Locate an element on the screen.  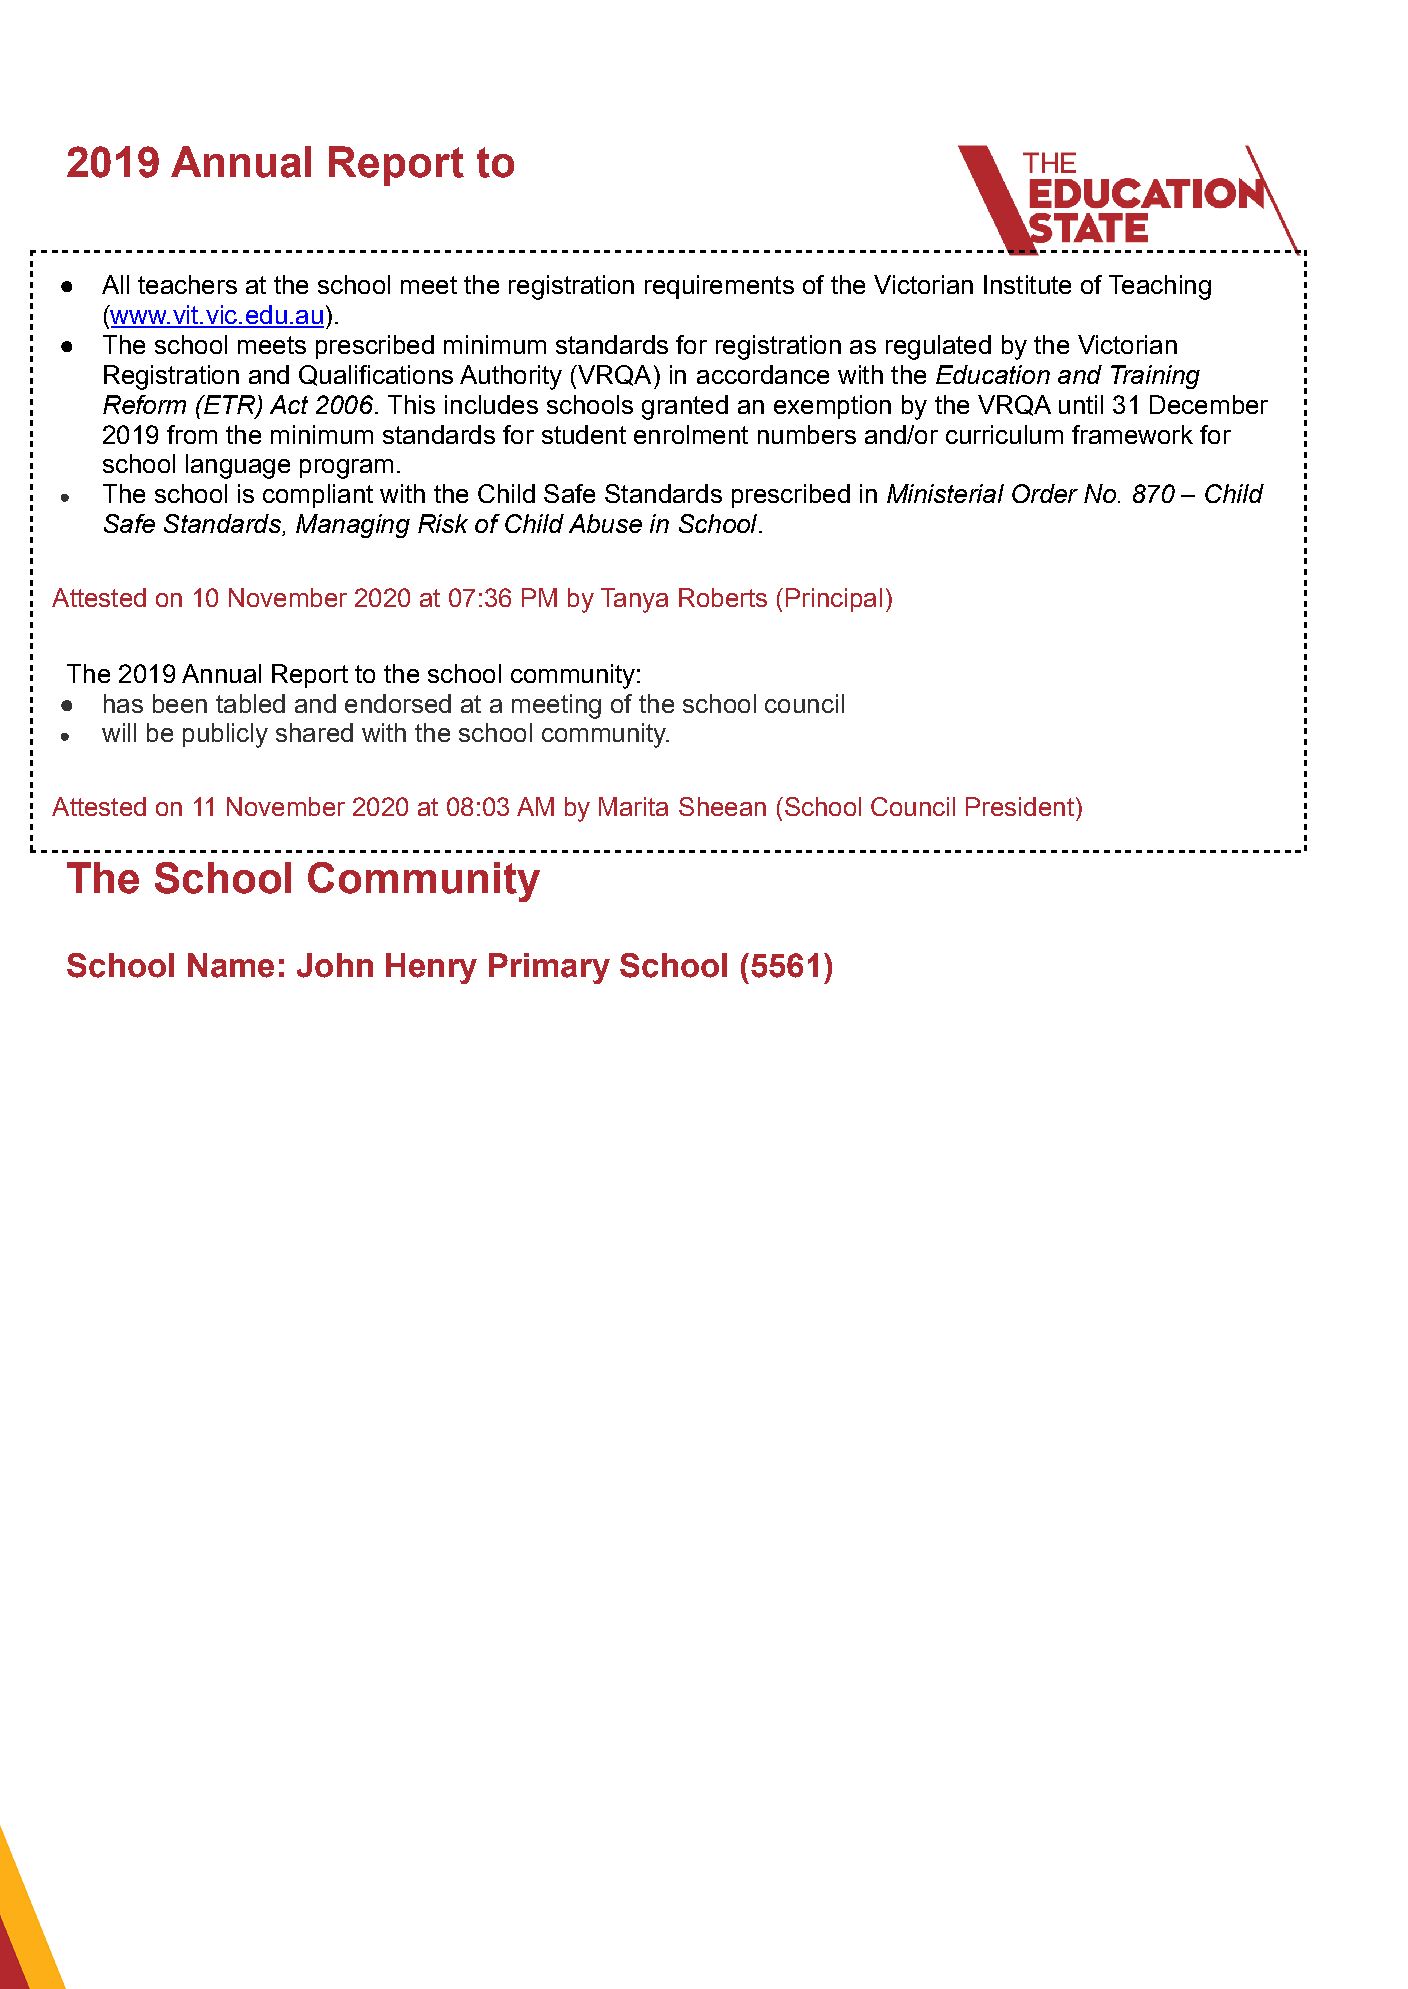
publicly is located at coordinates (225, 735).
